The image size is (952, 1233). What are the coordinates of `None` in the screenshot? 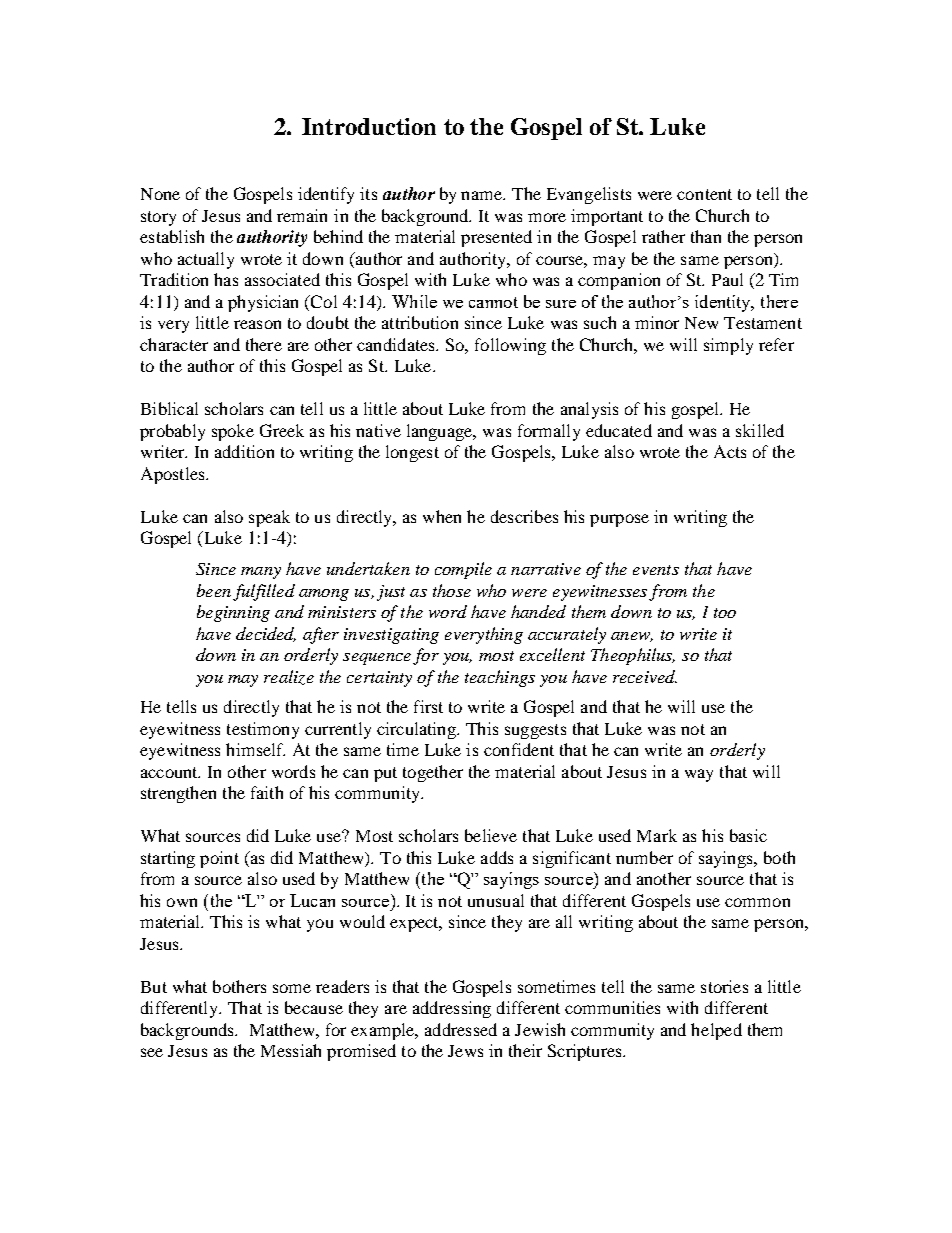 It's located at (160, 194).
